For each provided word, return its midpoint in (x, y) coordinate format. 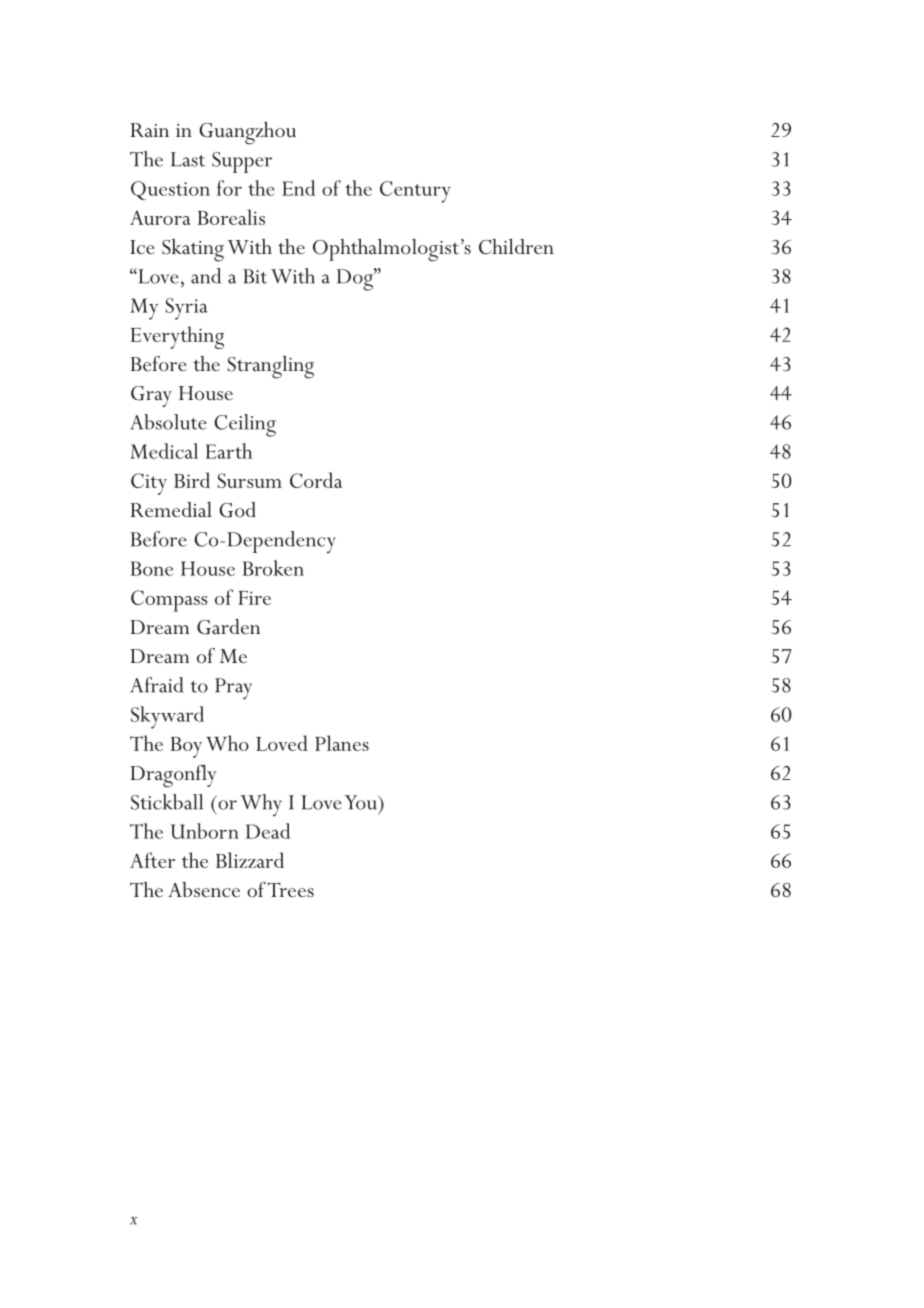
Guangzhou (247, 133)
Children (516, 247)
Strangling (271, 367)
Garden (228, 627)
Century (415, 192)
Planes (342, 743)
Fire (254, 598)
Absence (204, 889)
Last (188, 159)
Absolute (168, 422)
